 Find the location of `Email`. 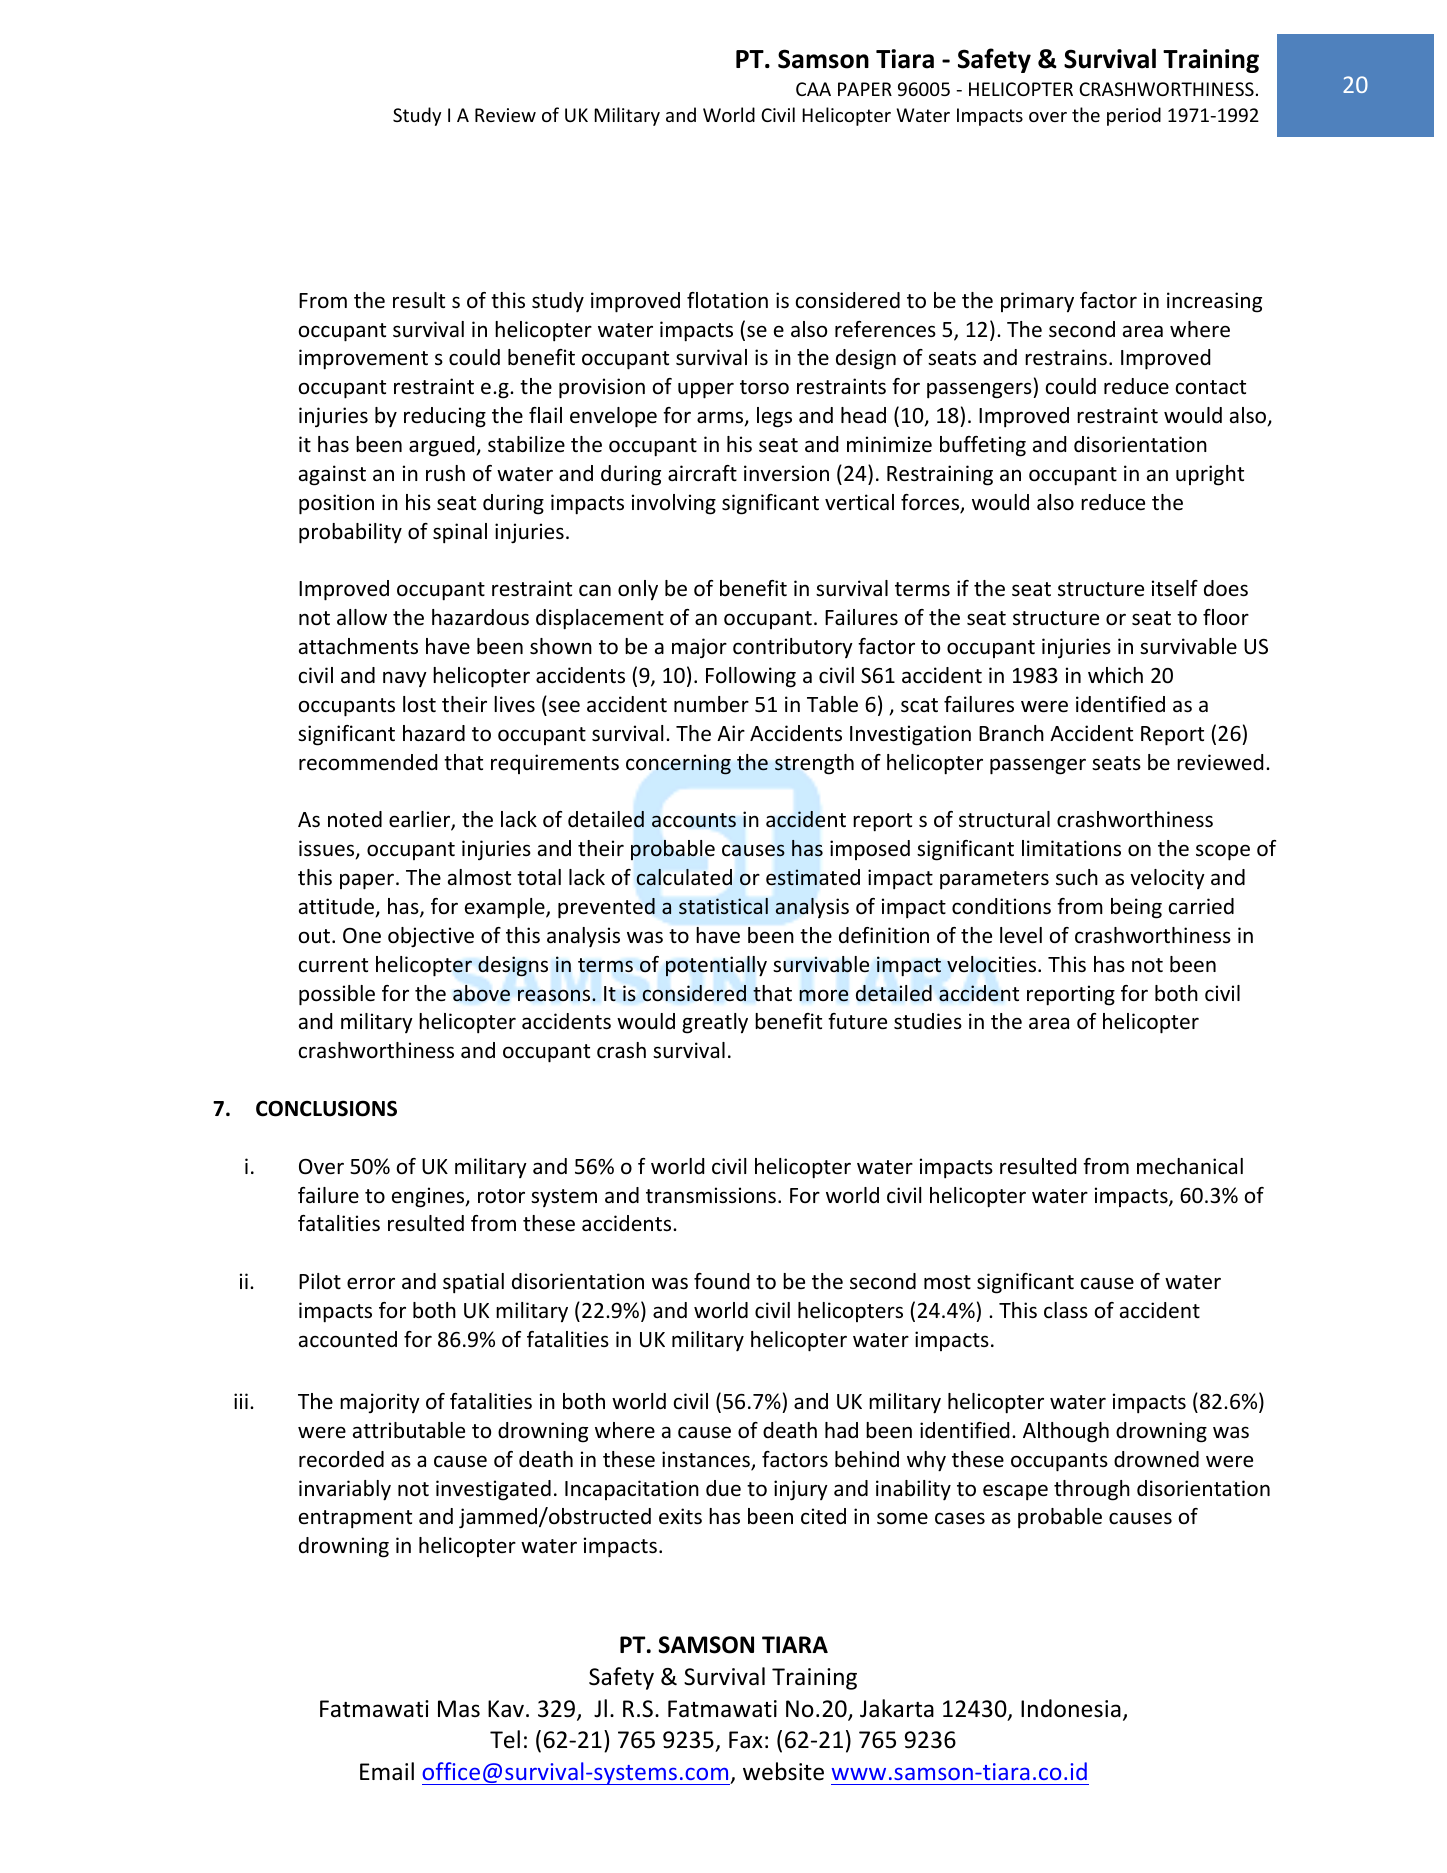

Email is located at coordinates (387, 1771).
